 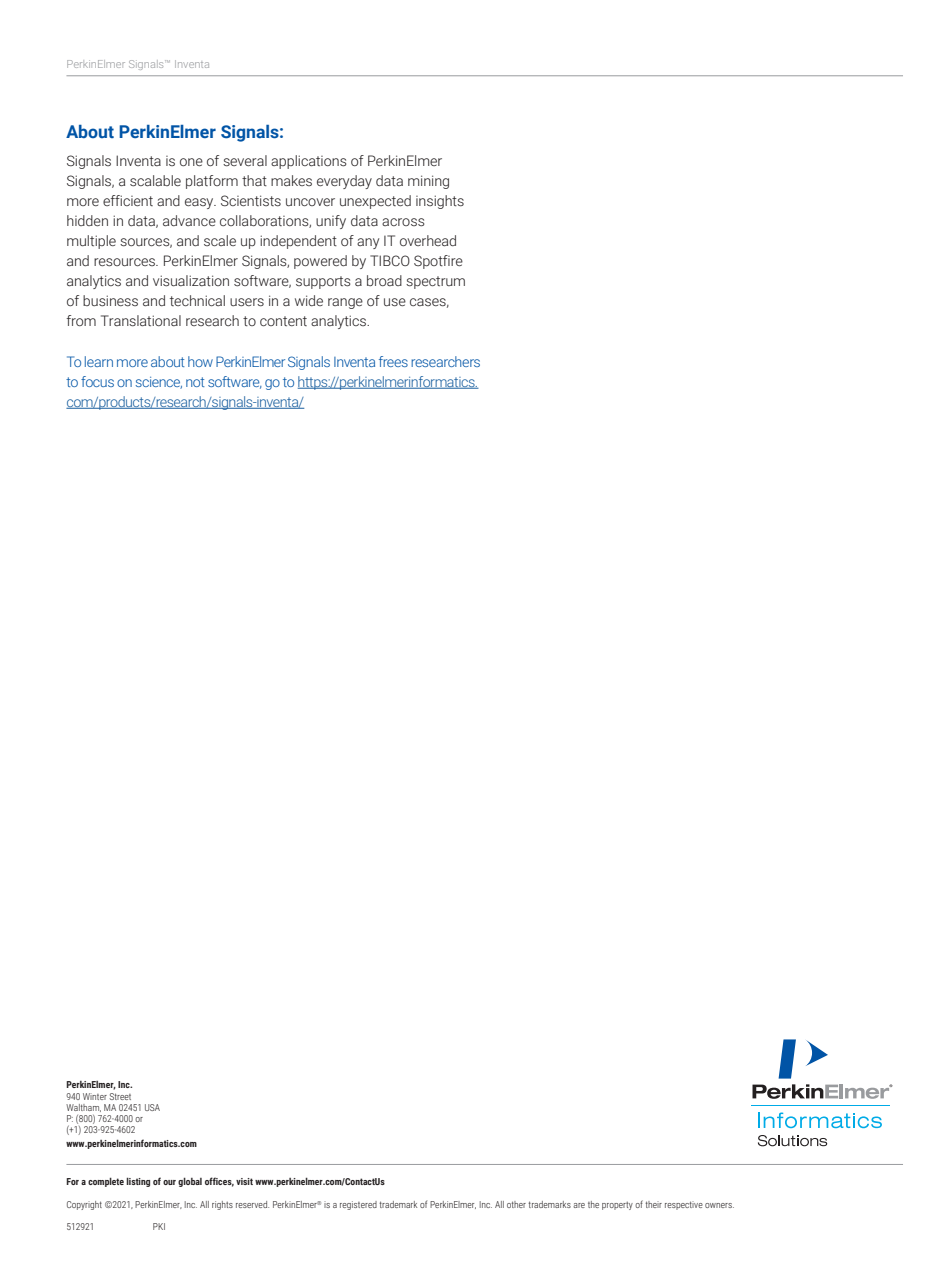 I want to click on scalable, so click(x=155, y=181).
